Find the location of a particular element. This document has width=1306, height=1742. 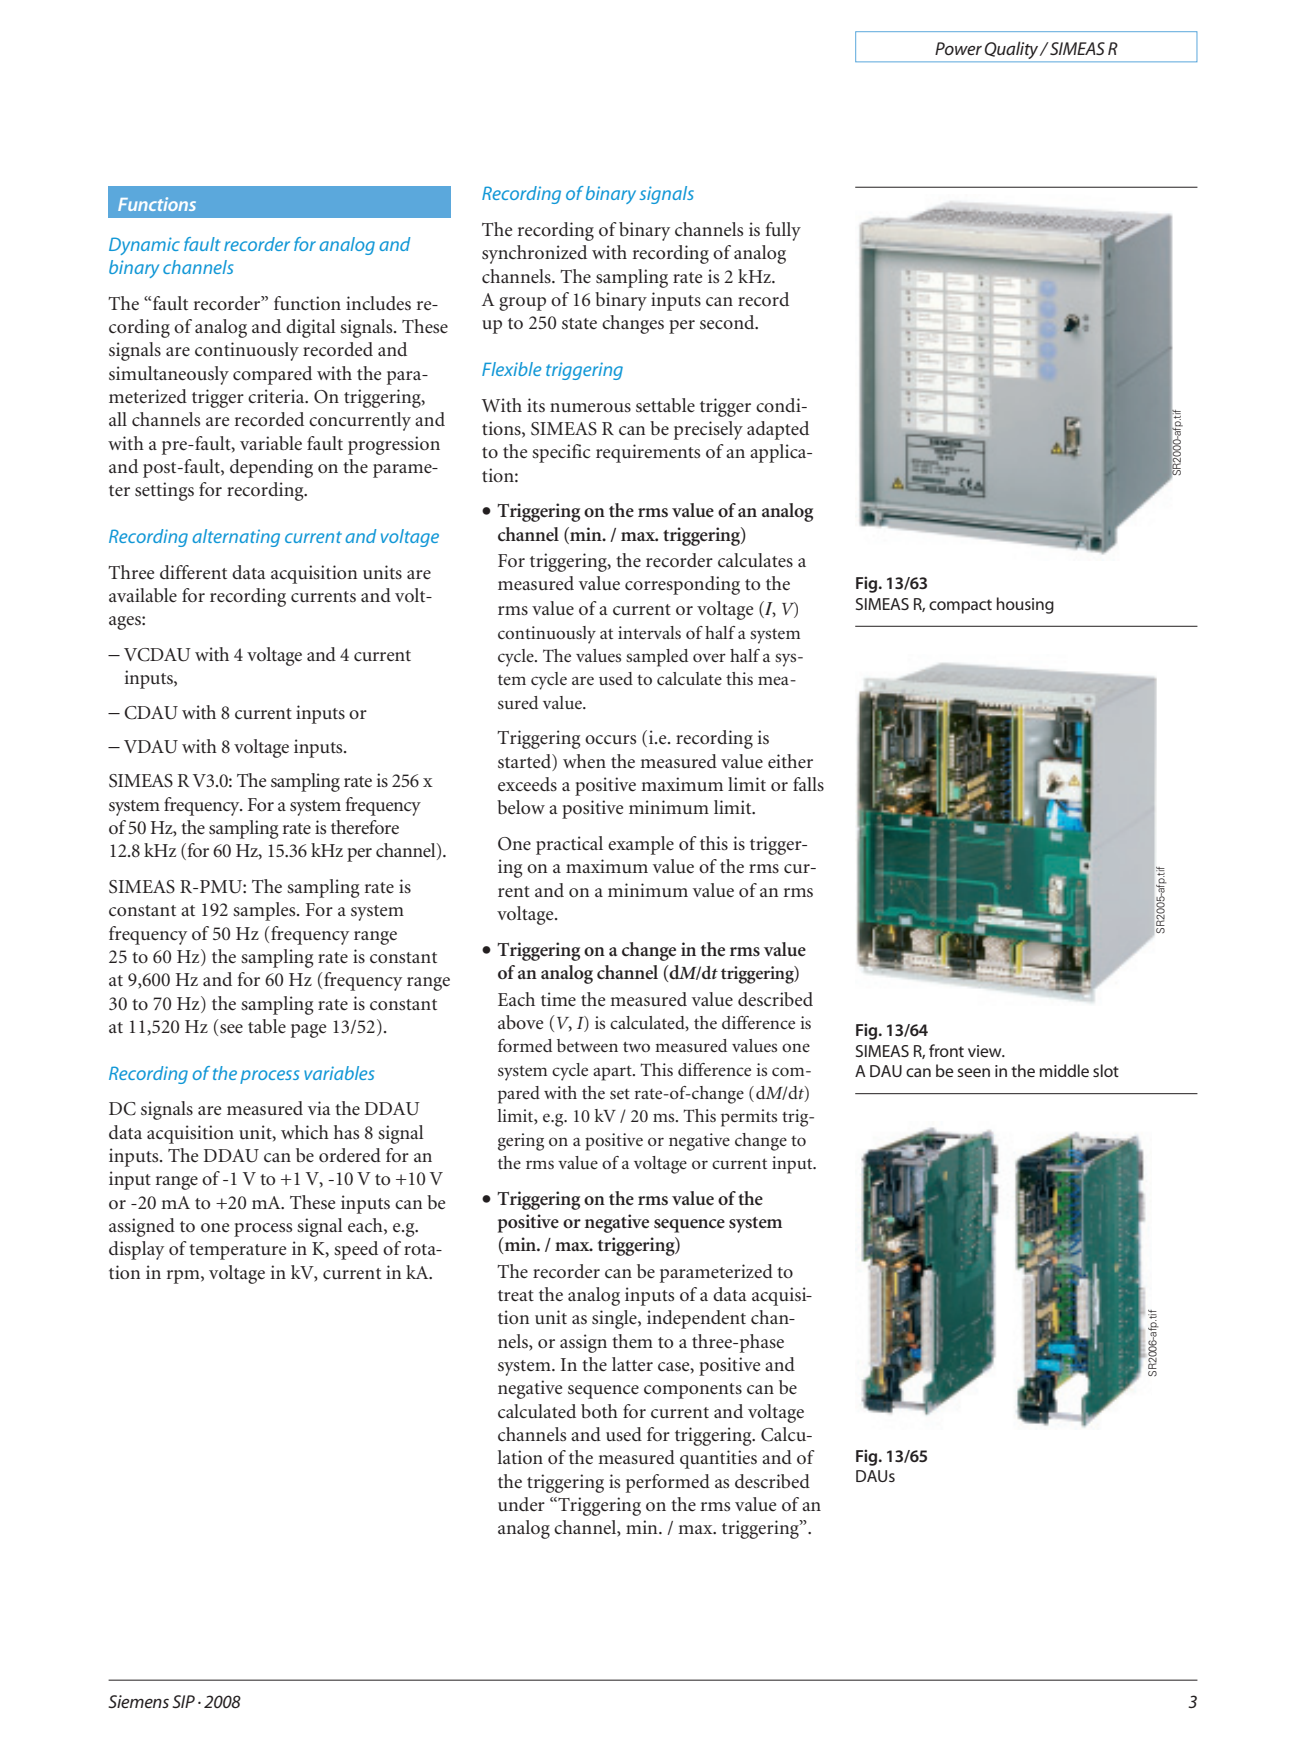

compact is located at coordinates (960, 606).
